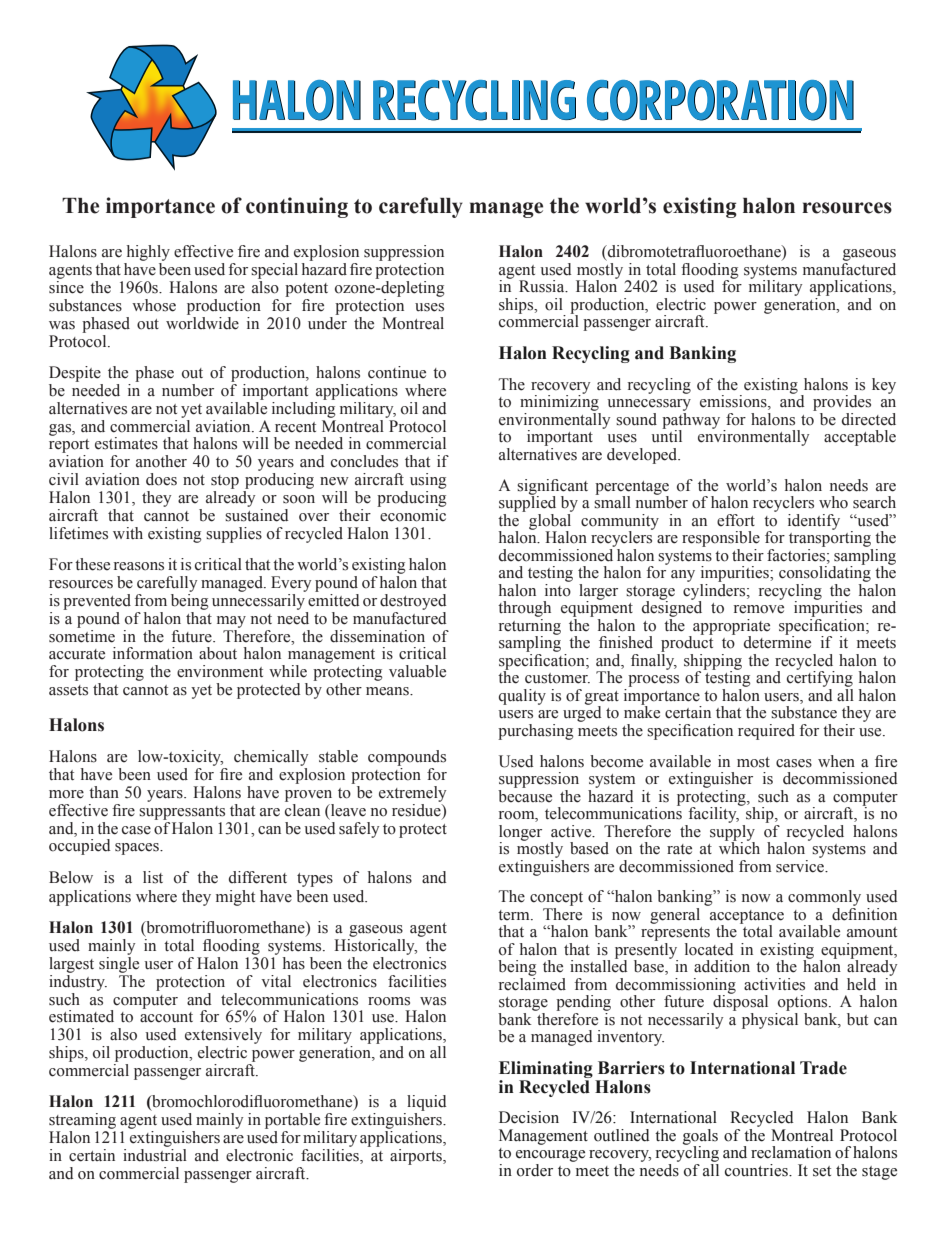 The width and height of the screenshot is (952, 1233). Describe the element at coordinates (147, 254) in the screenshot. I see `highly` at that location.
